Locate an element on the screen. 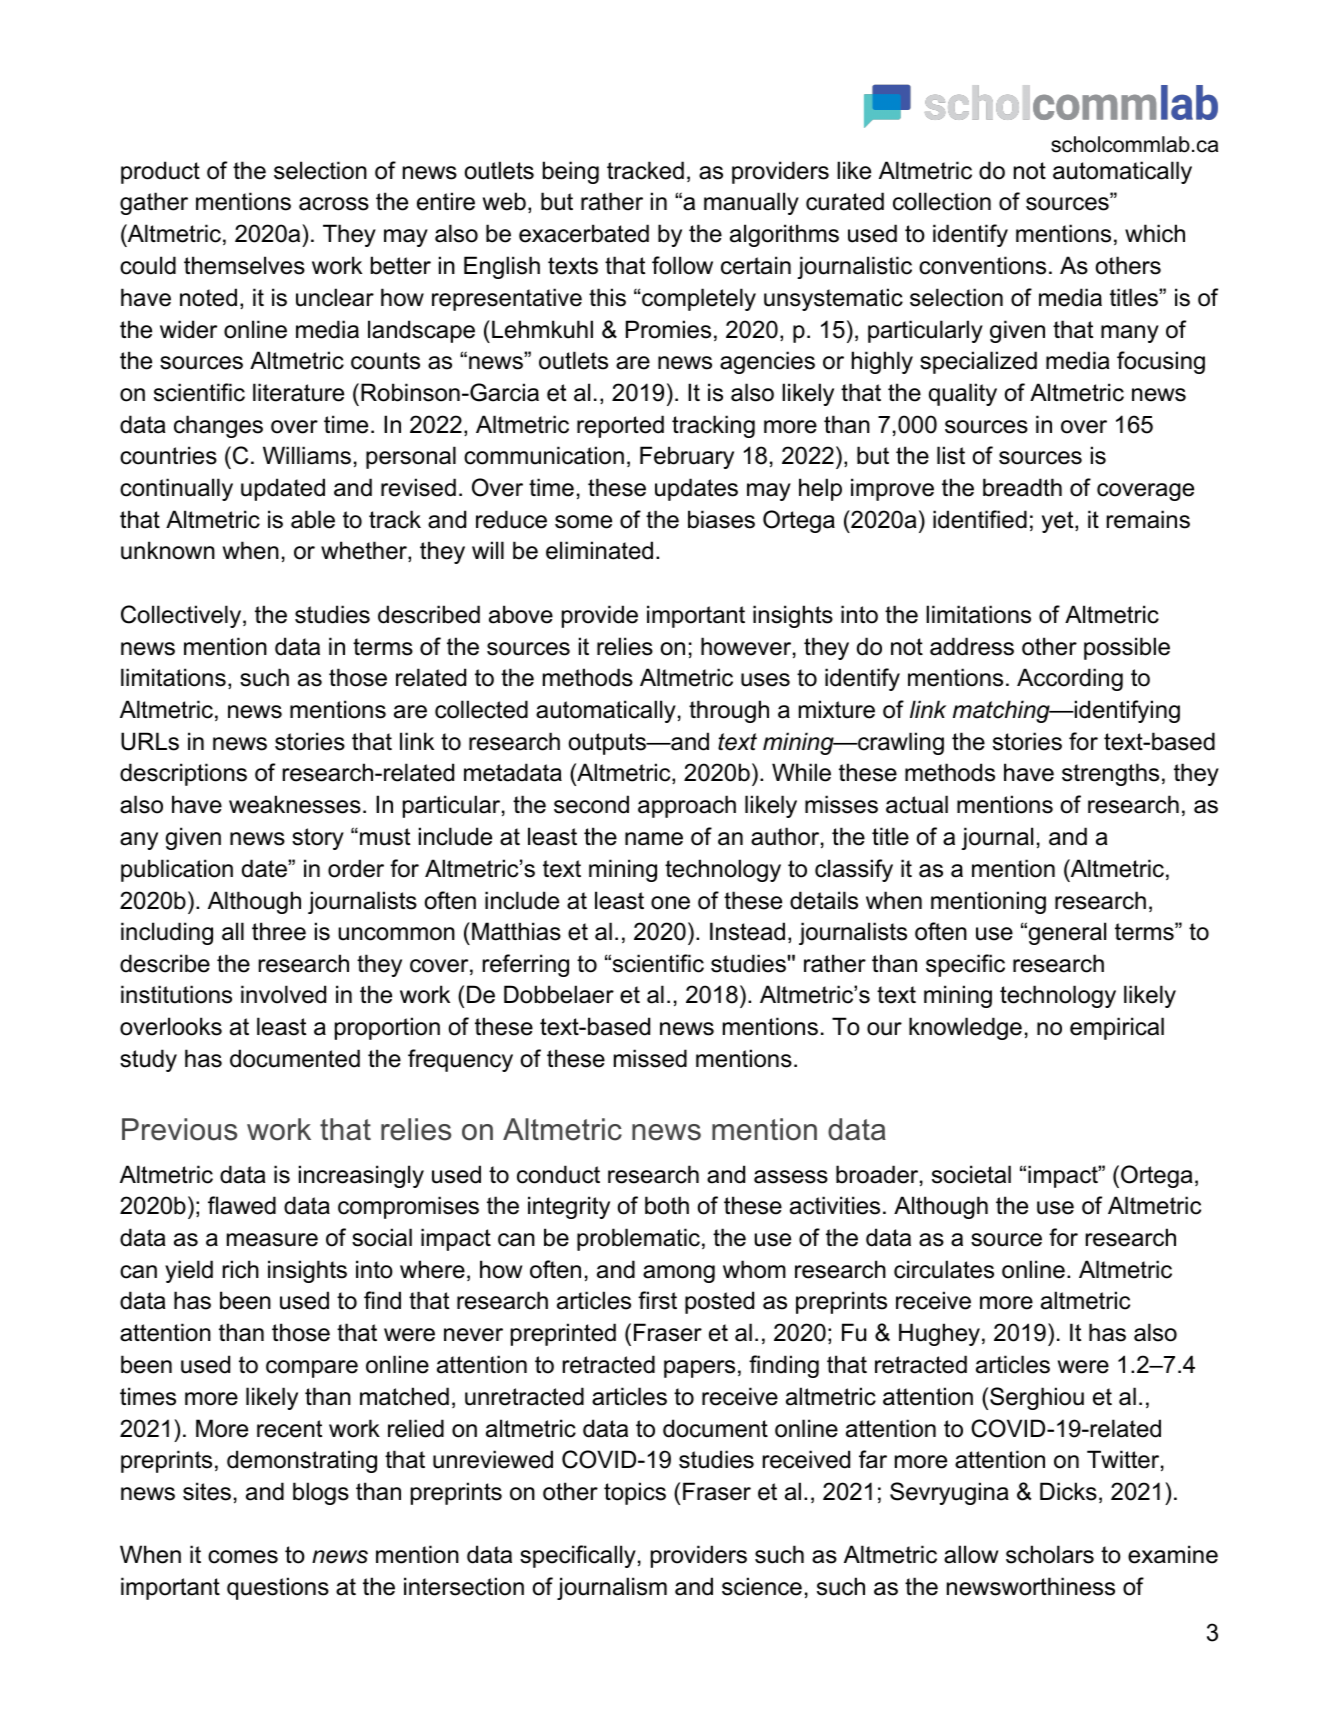 The width and height of the screenshot is (1335, 1727). across is located at coordinates (334, 204).
